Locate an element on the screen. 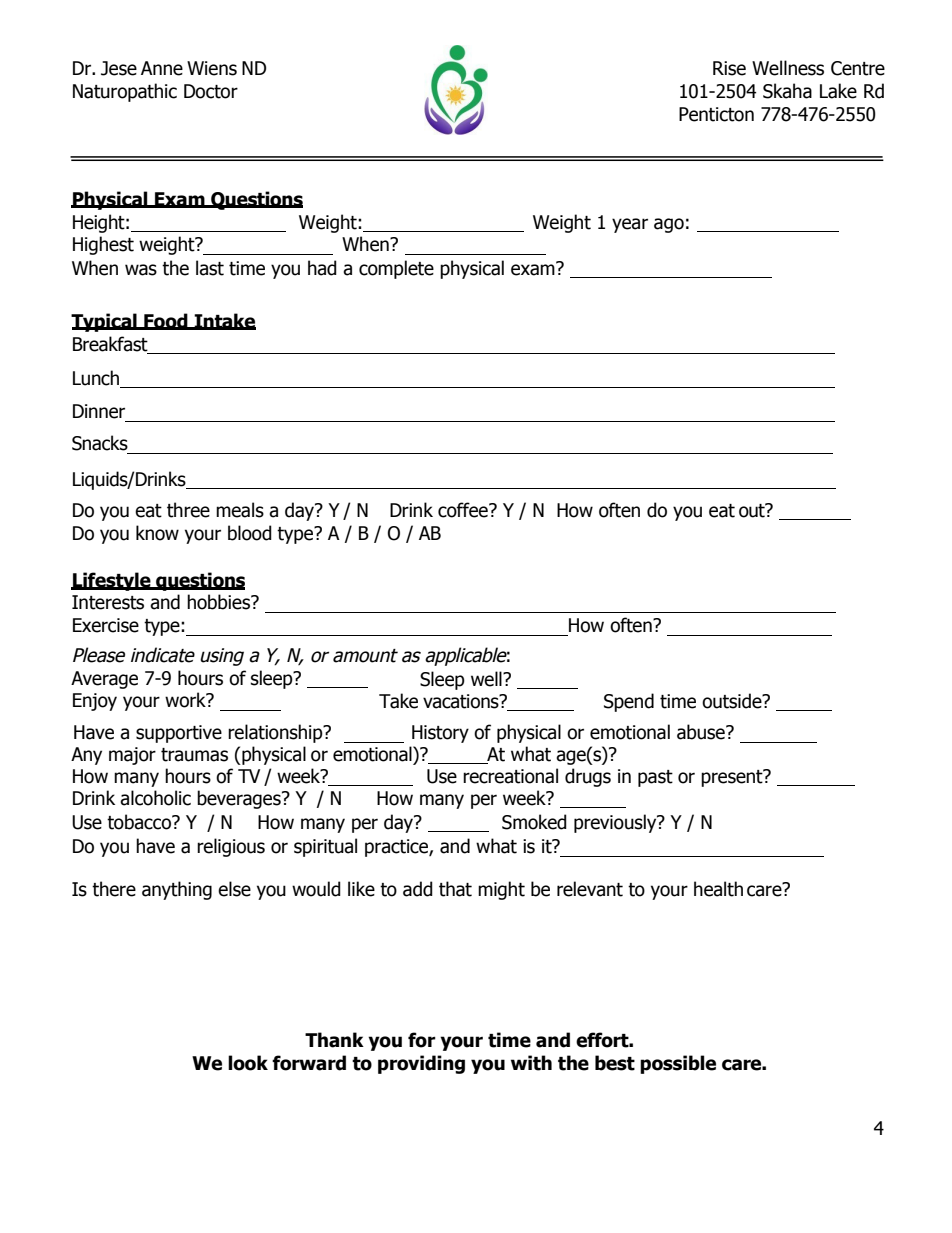 The image size is (952, 1233). look is located at coordinates (248, 1063).
